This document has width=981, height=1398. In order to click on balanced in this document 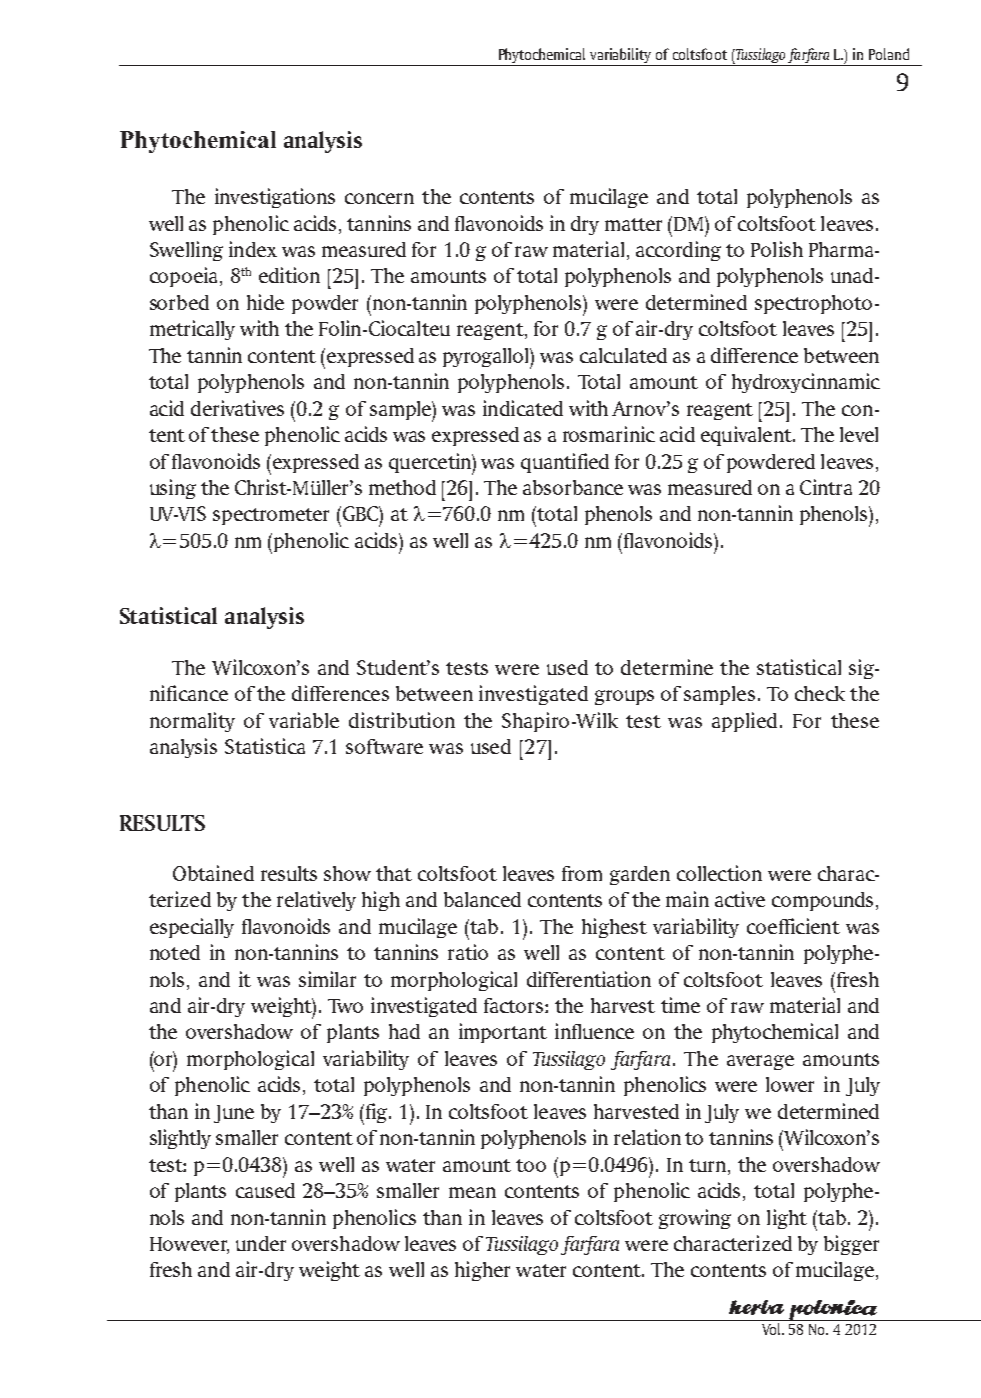, I will do `click(482, 899)`.
